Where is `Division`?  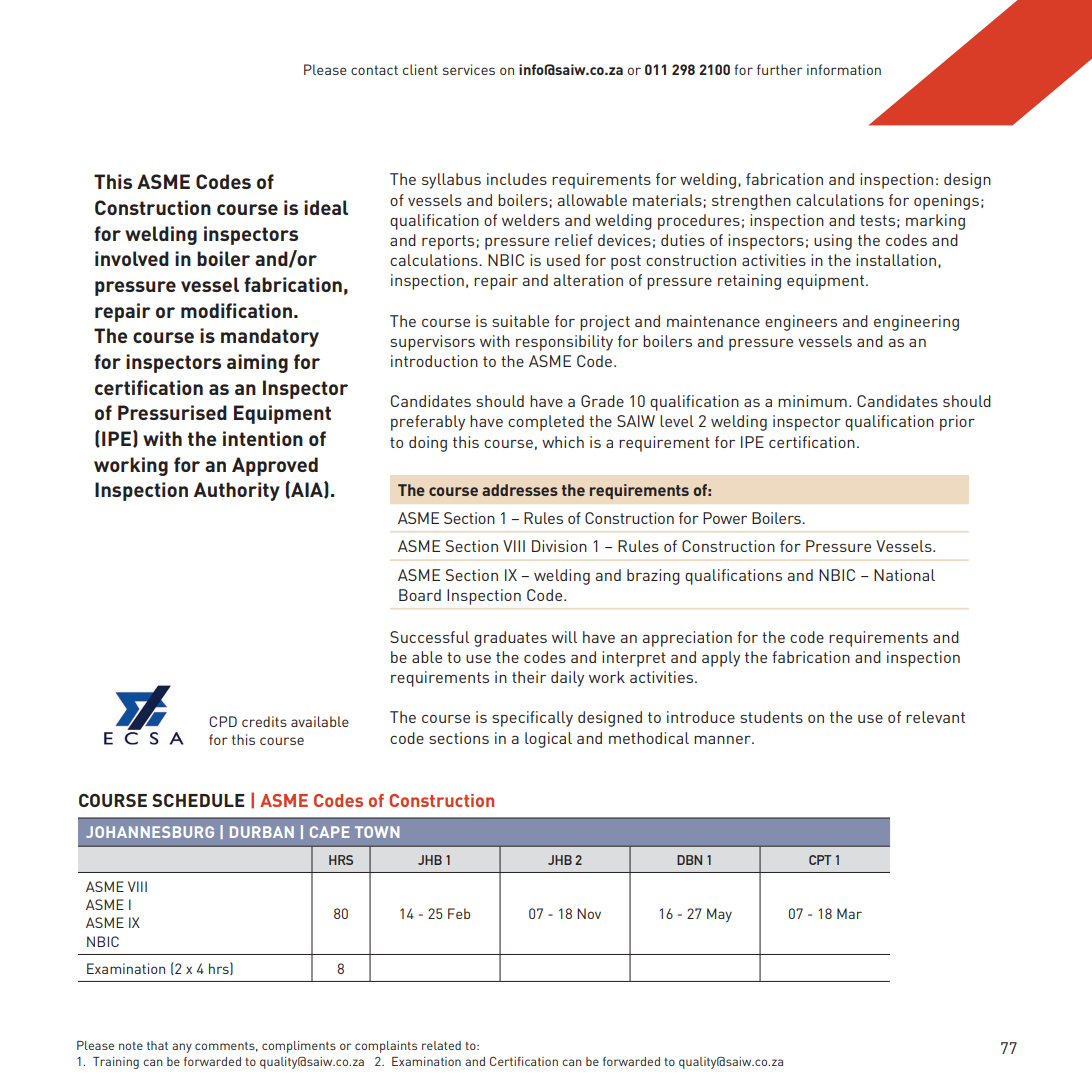 Division is located at coordinates (559, 546).
